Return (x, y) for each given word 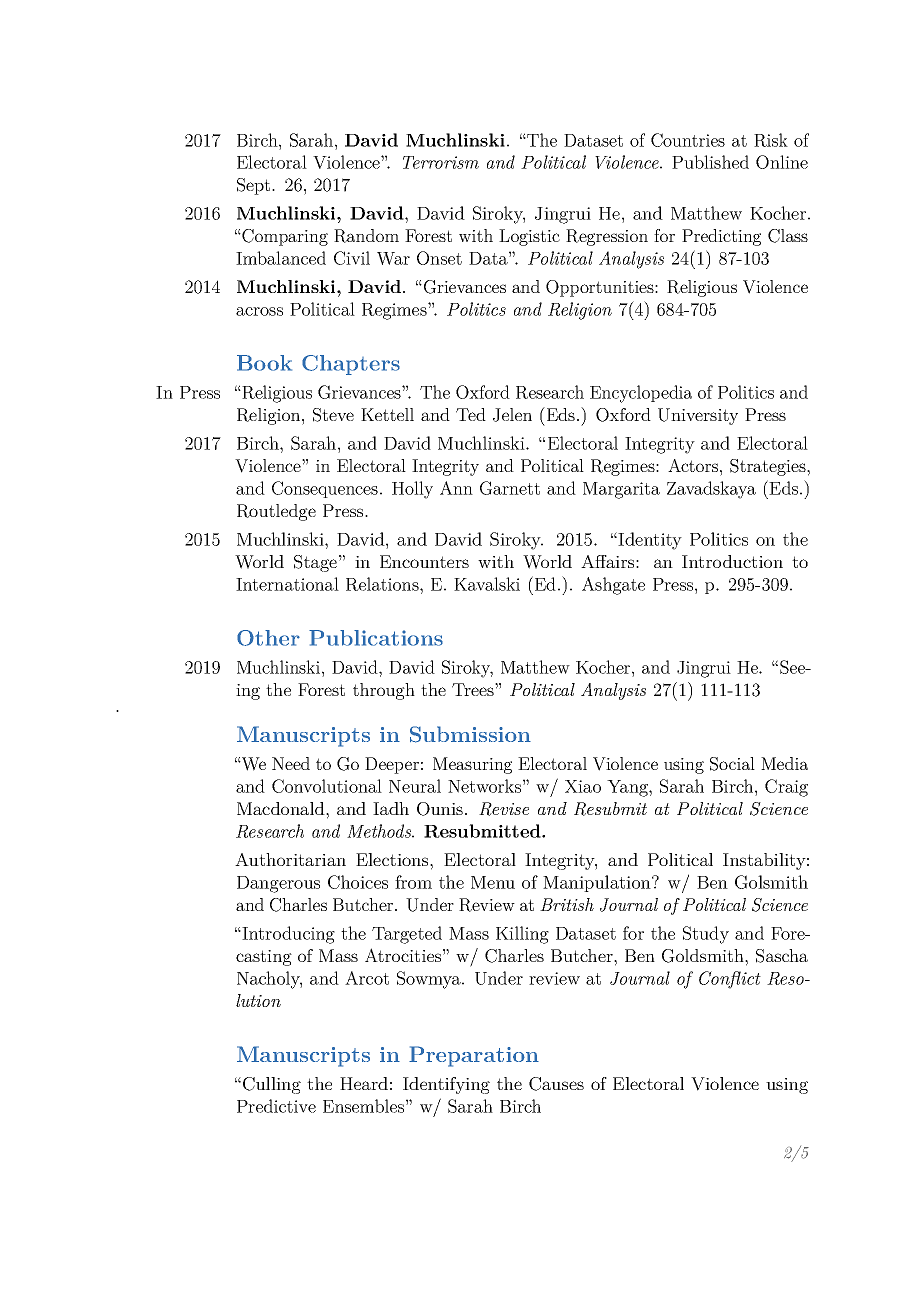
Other (268, 638)
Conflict (730, 980)
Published (710, 162)
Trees (474, 689)
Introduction (732, 561)
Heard (364, 1083)
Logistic (529, 237)
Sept (255, 186)
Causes (556, 1084)
